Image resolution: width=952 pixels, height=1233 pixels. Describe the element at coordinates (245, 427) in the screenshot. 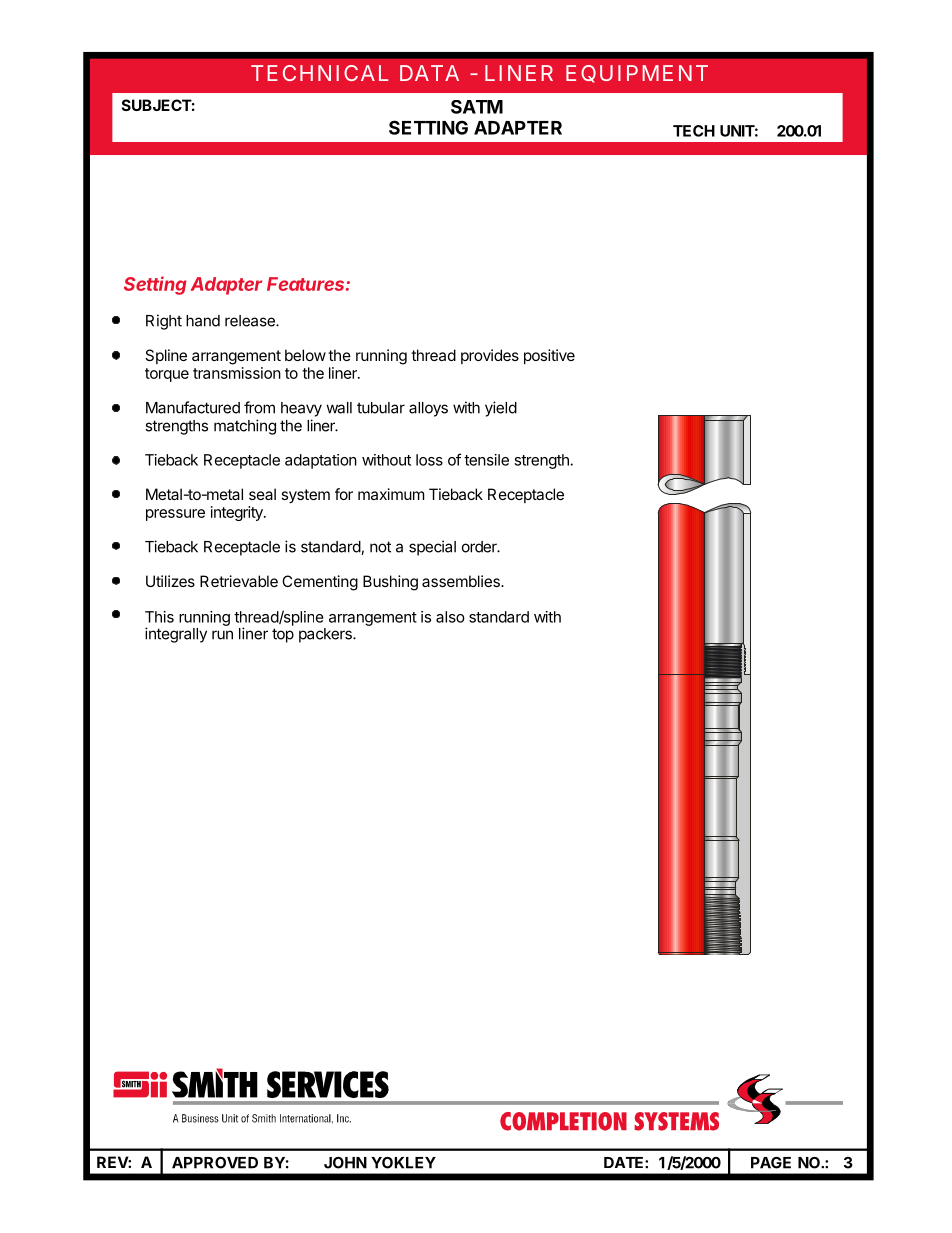

I see `matching` at that location.
